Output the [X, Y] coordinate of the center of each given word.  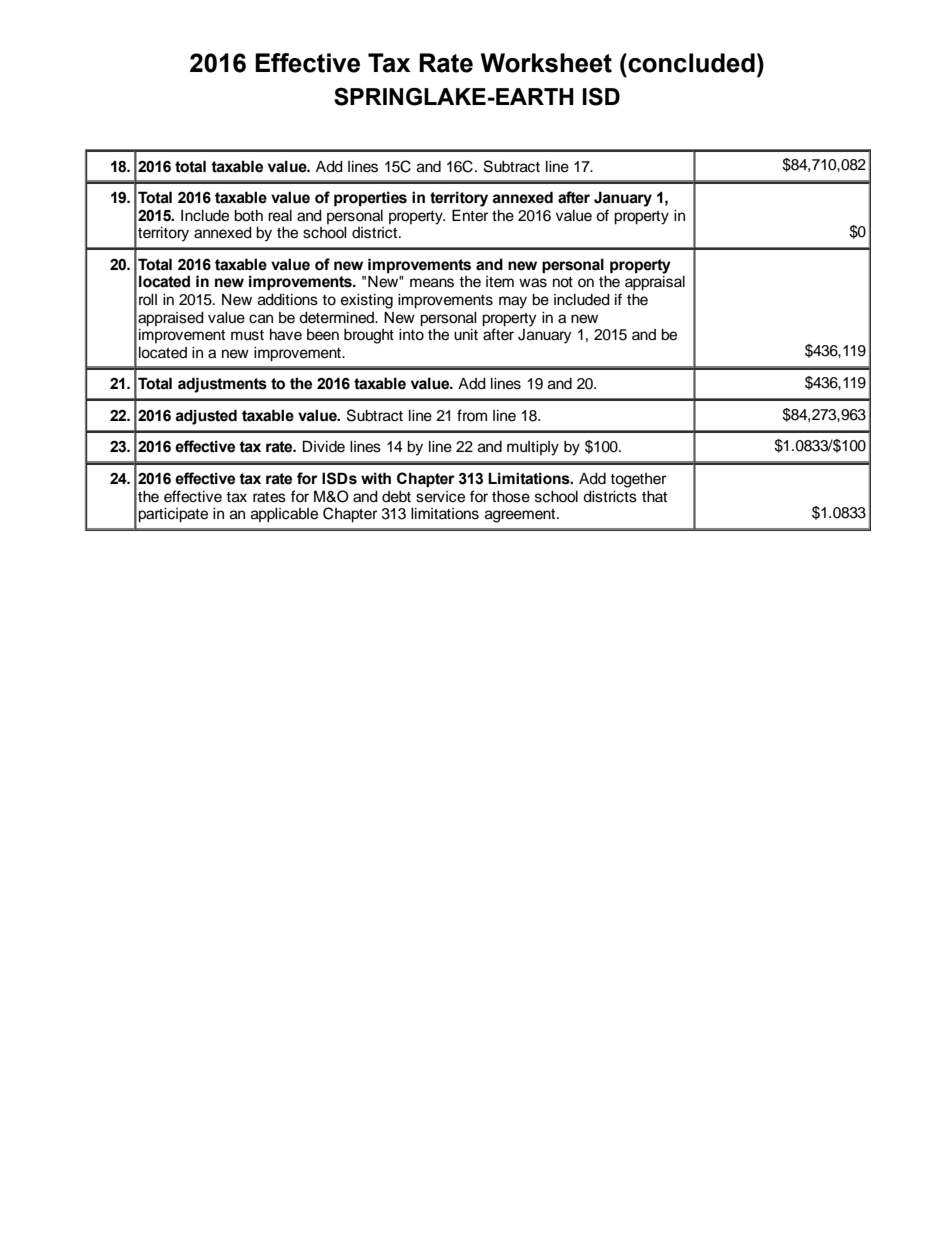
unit [466, 335]
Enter [470, 215]
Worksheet [546, 63]
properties [370, 198]
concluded [690, 63]
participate [173, 515]
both [248, 216]
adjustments [222, 385]
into [411, 333]
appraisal [655, 283]
